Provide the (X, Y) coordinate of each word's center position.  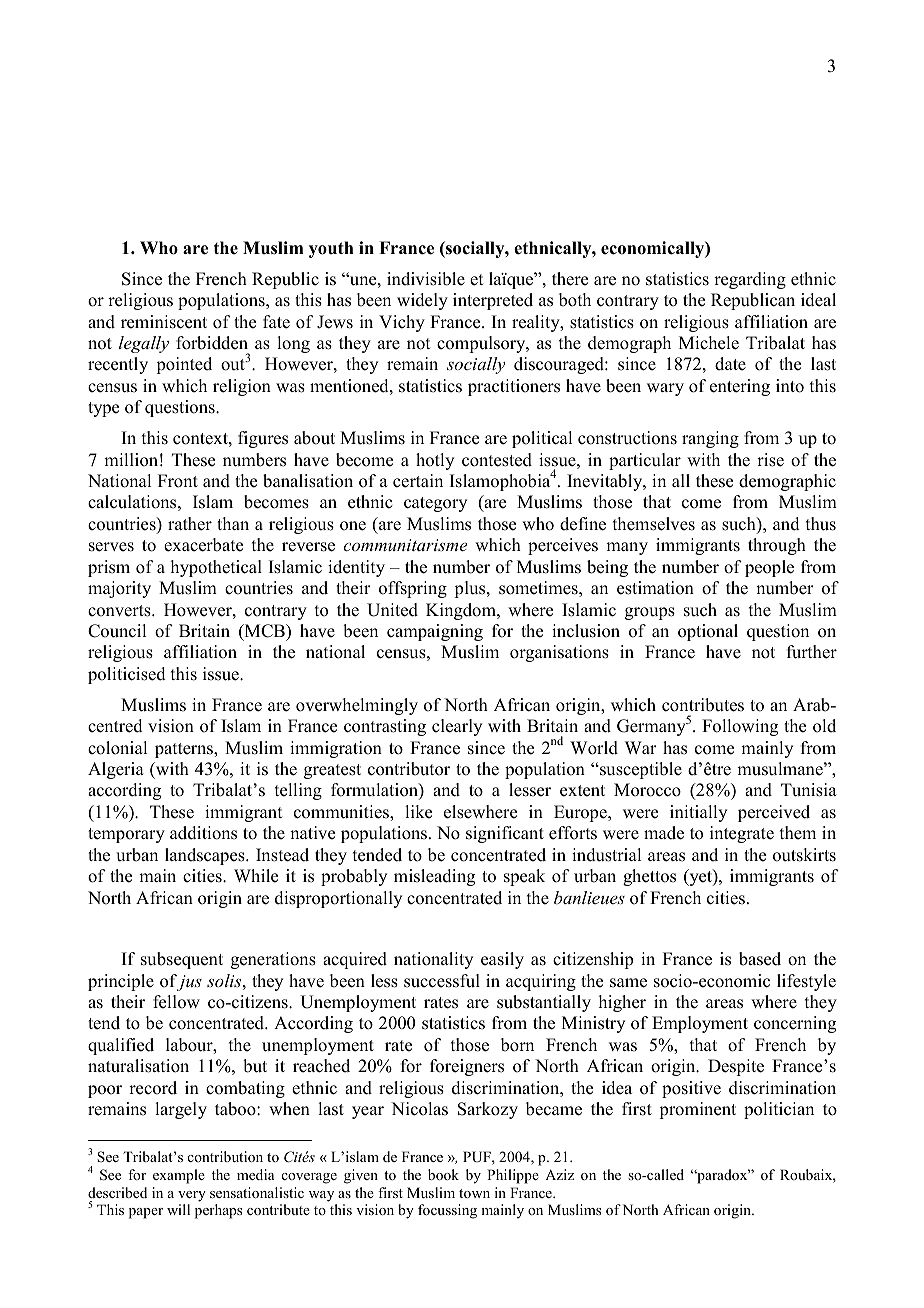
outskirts (804, 855)
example (179, 1176)
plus (471, 589)
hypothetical (216, 568)
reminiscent (164, 322)
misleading (434, 877)
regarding (750, 280)
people (769, 568)
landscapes (206, 856)
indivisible (426, 279)
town (474, 1193)
